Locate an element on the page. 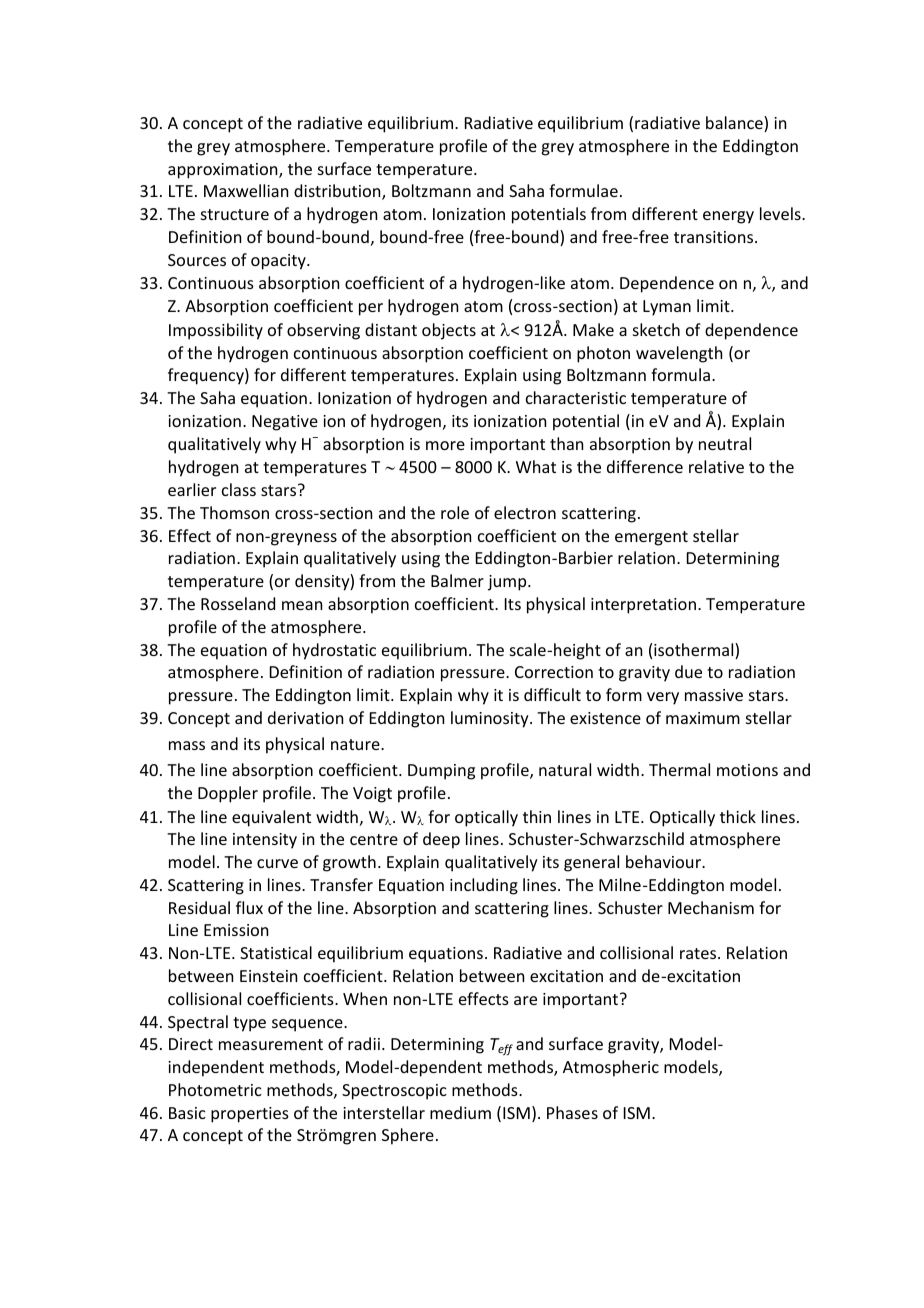 The height and width of the page is (1308, 924). distribution is located at coordinates (338, 192).
